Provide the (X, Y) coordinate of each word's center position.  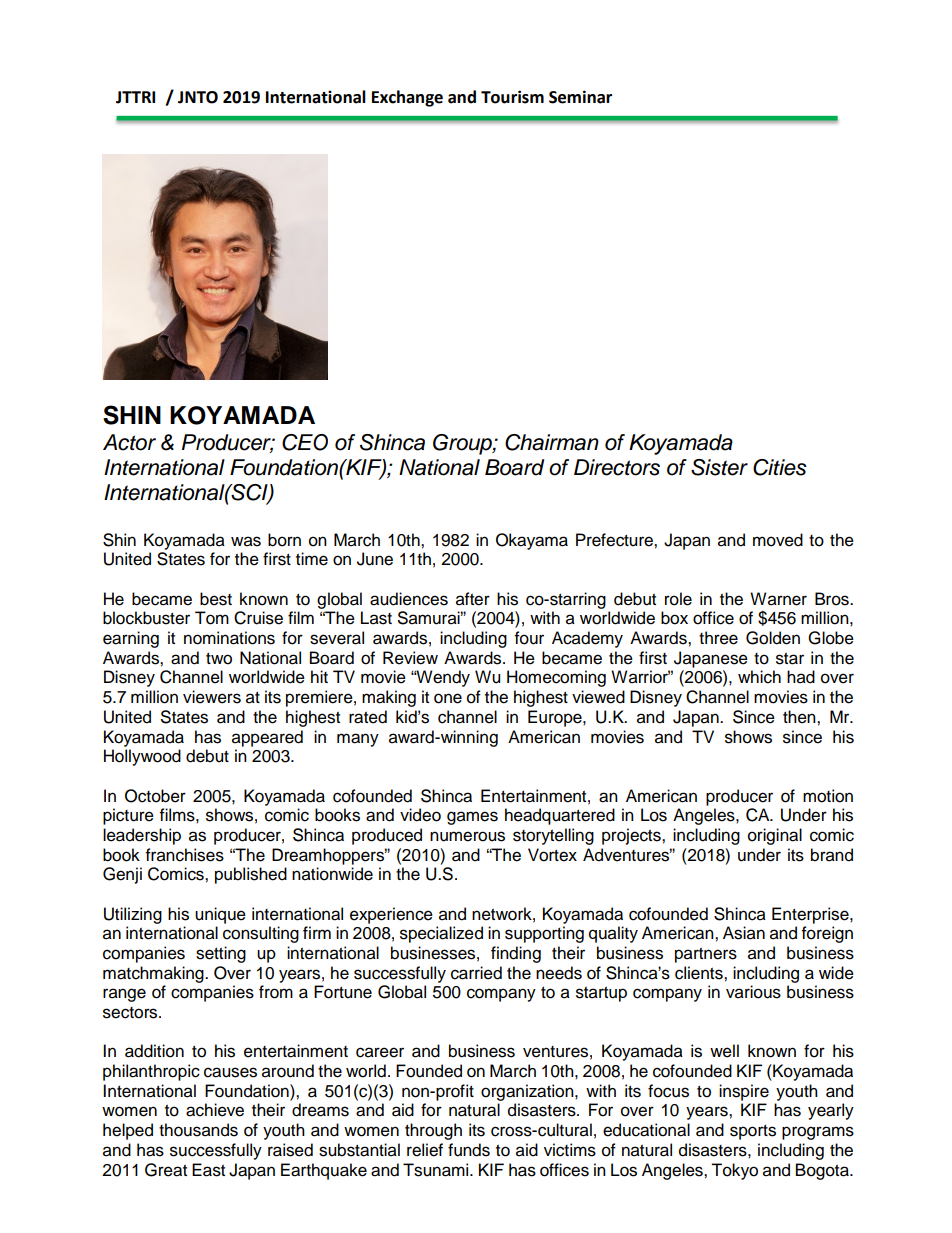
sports (753, 1132)
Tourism (512, 97)
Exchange (407, 98)
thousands (198, 1130)
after (473, 599)
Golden (773, 638)
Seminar (580, 97)
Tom (212, 618)
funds (469, 1150)
